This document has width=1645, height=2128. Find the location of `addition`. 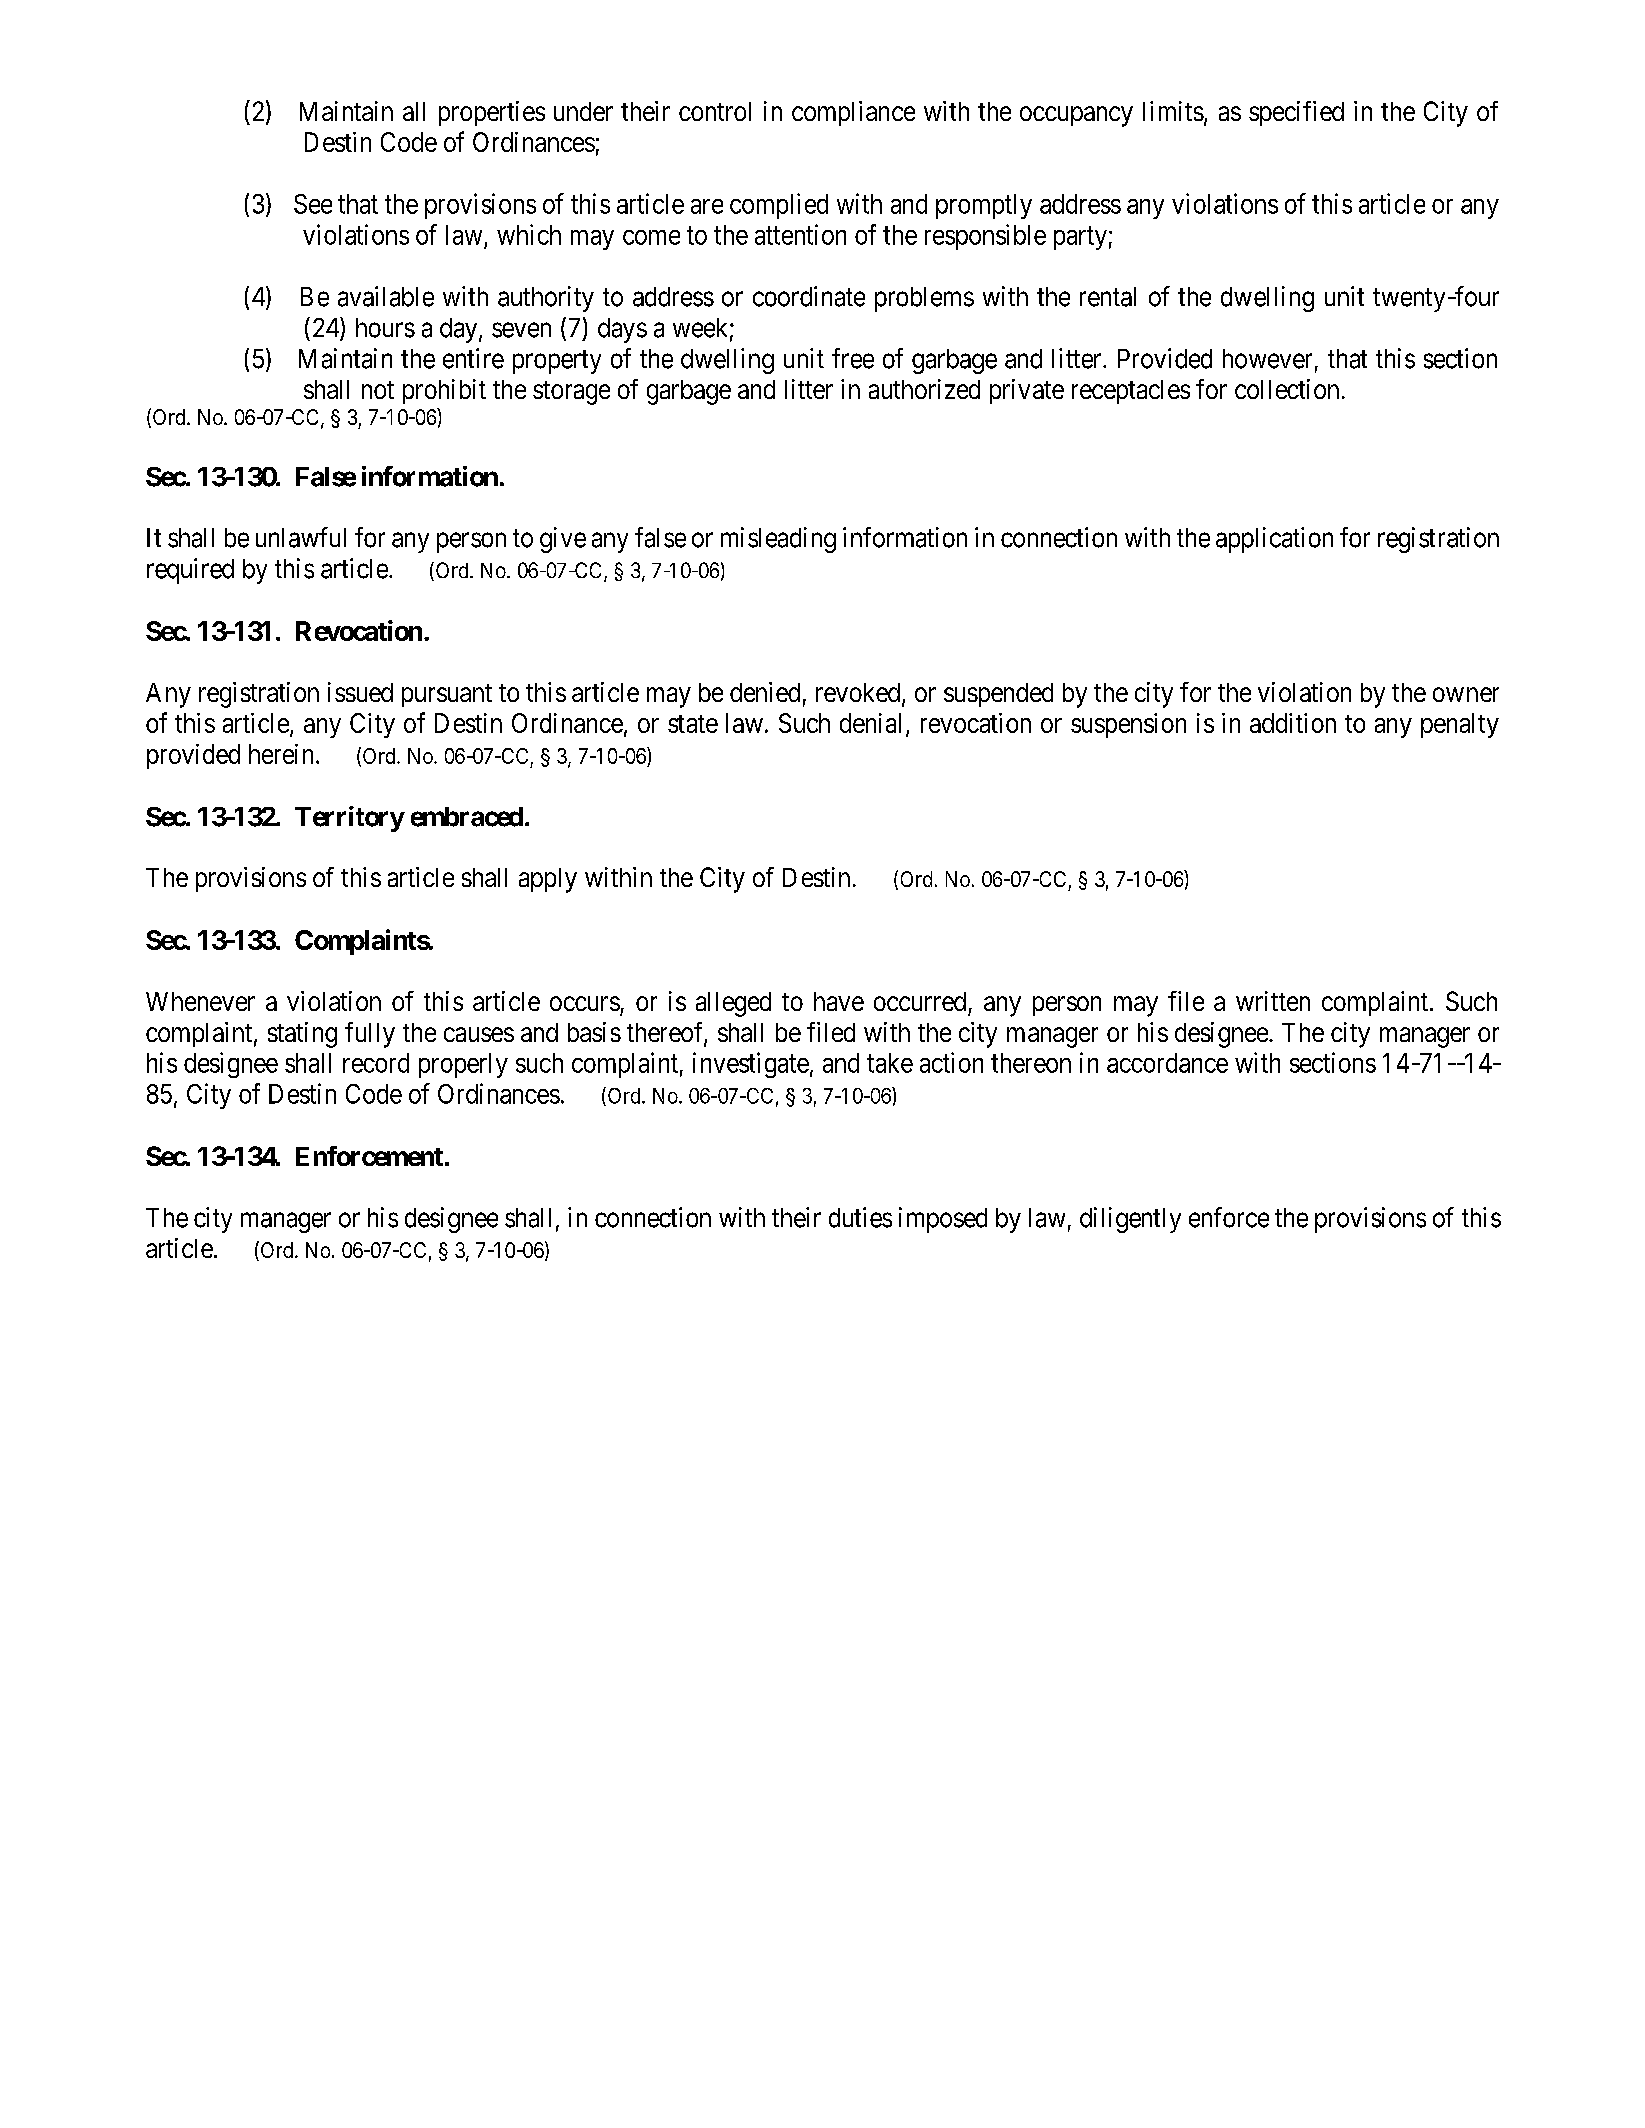

addition is located at coordinates (1293, 723).
